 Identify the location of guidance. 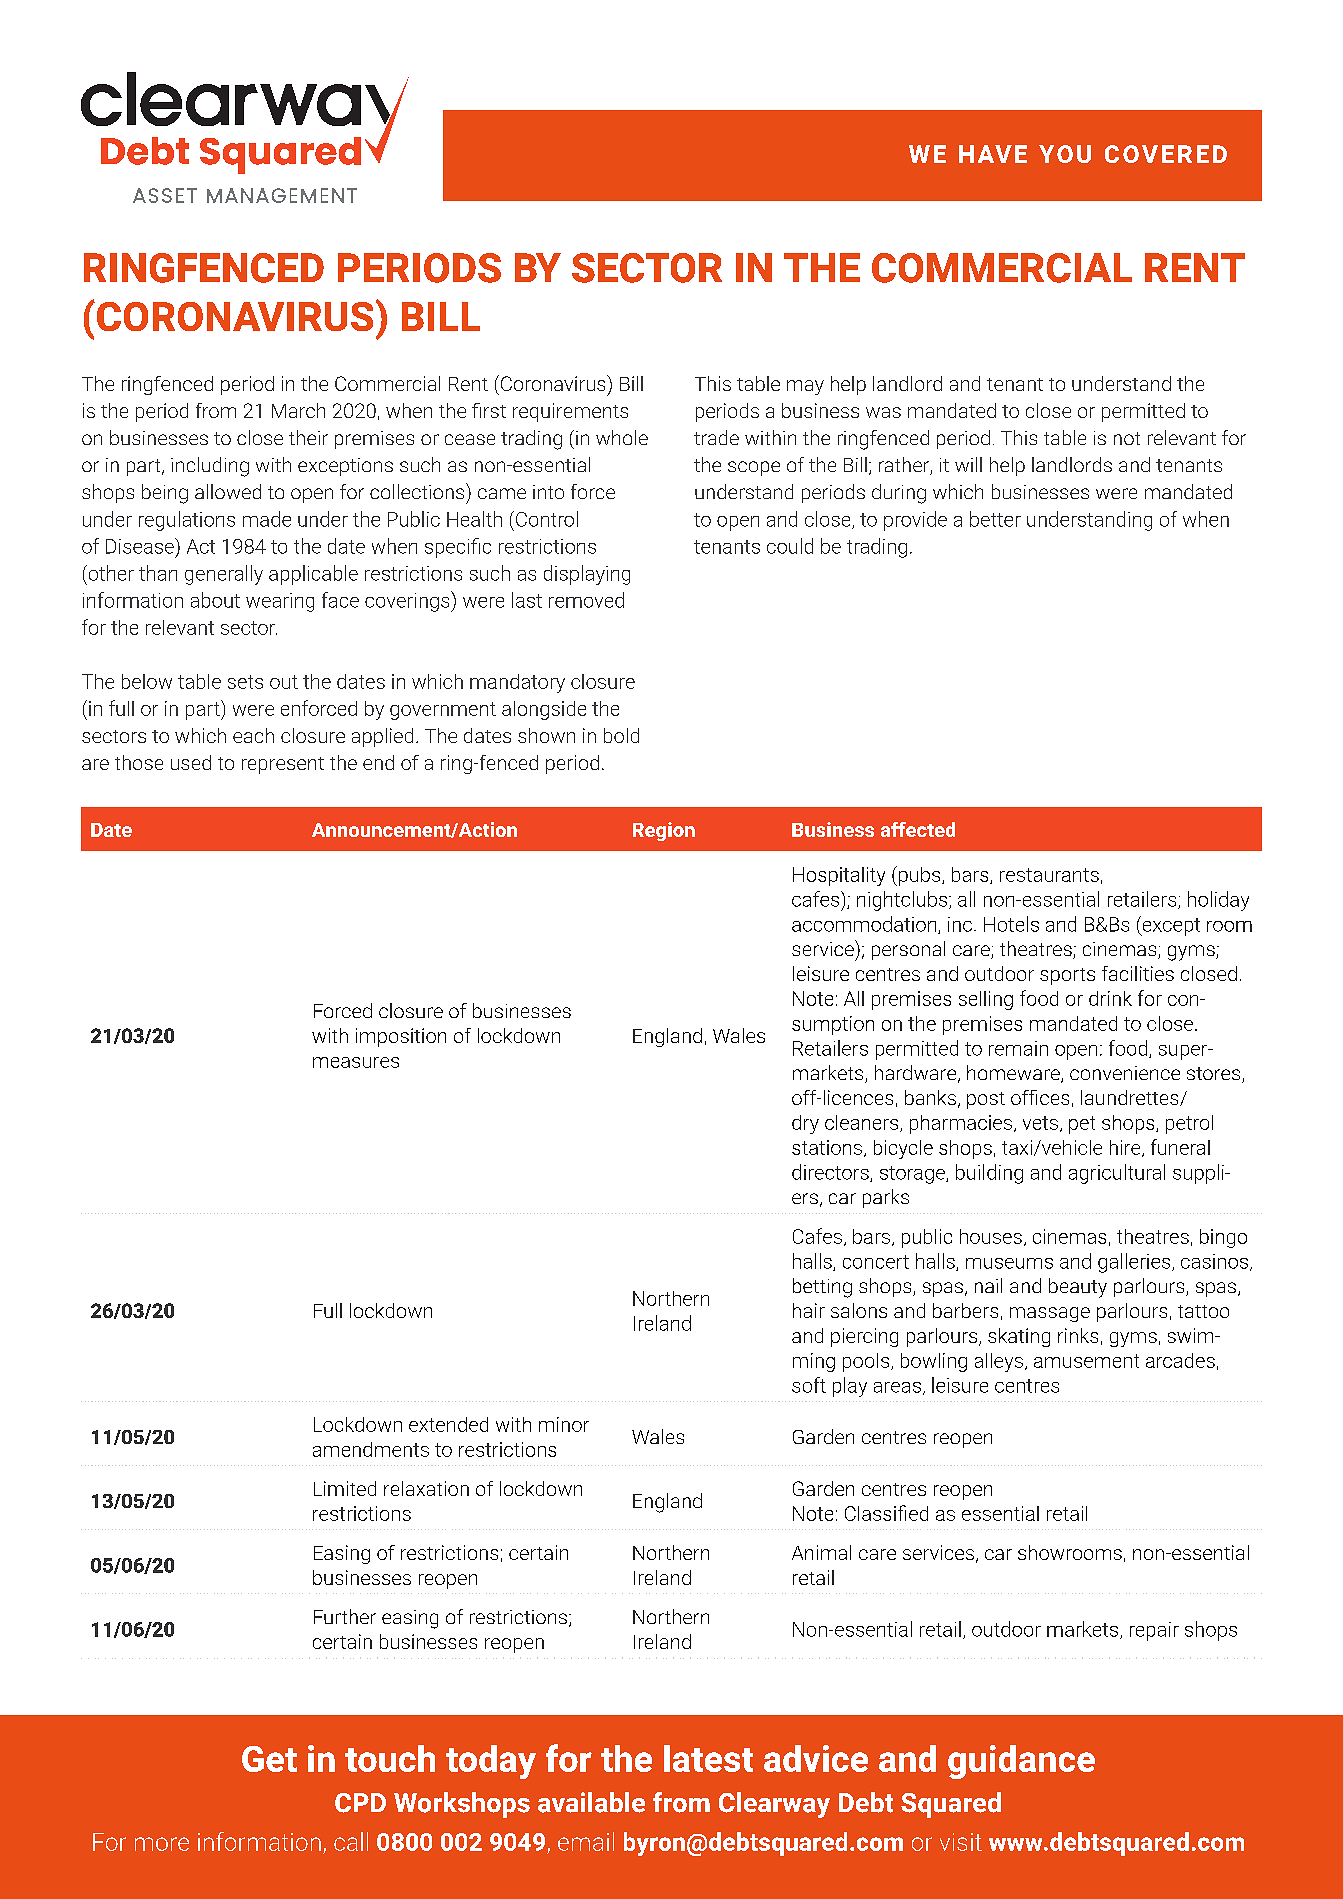
(1021, 1762).
